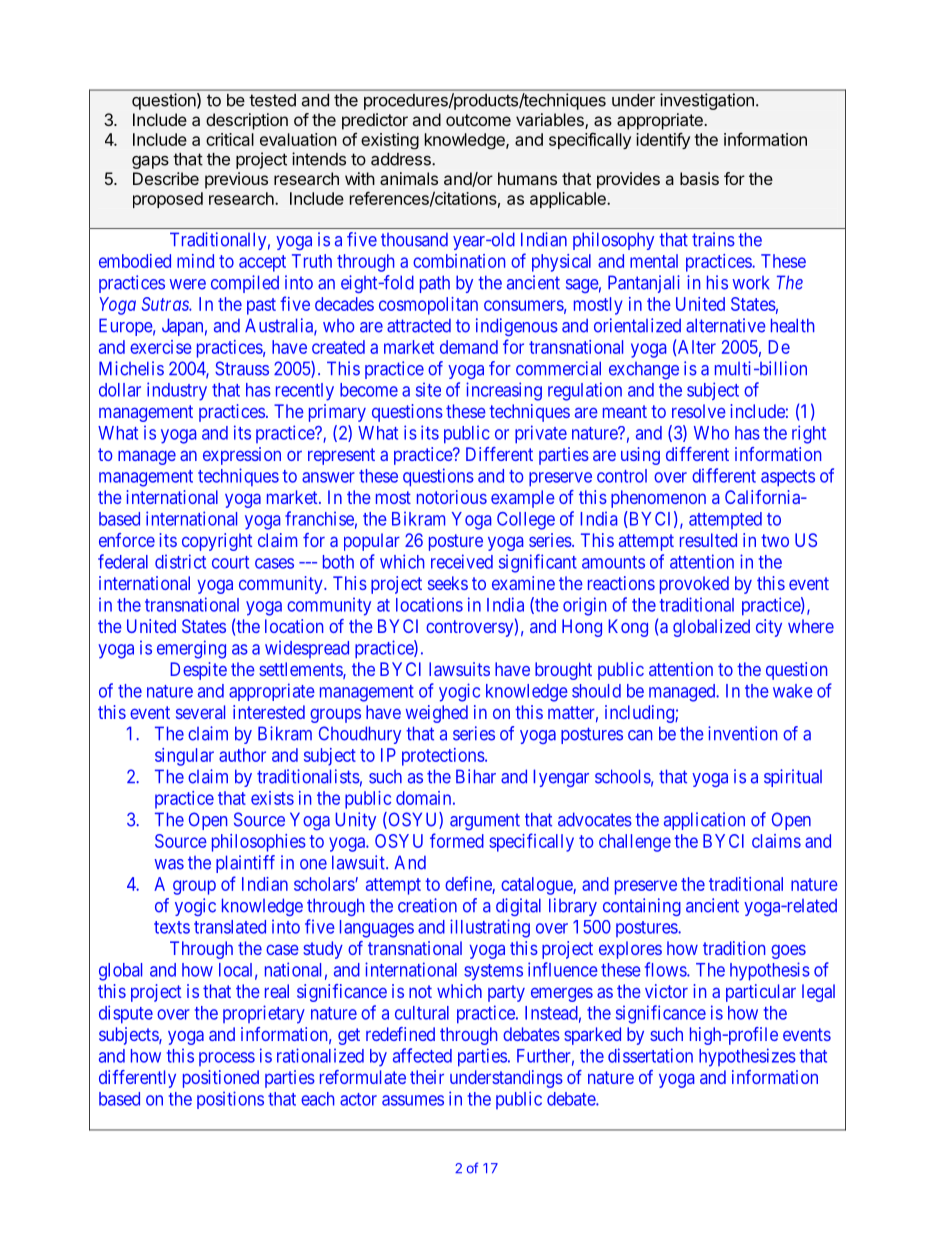 Image resolution: width=952 pixels, height=1233 pixels. I want to click on identify, so click(663, 140).
